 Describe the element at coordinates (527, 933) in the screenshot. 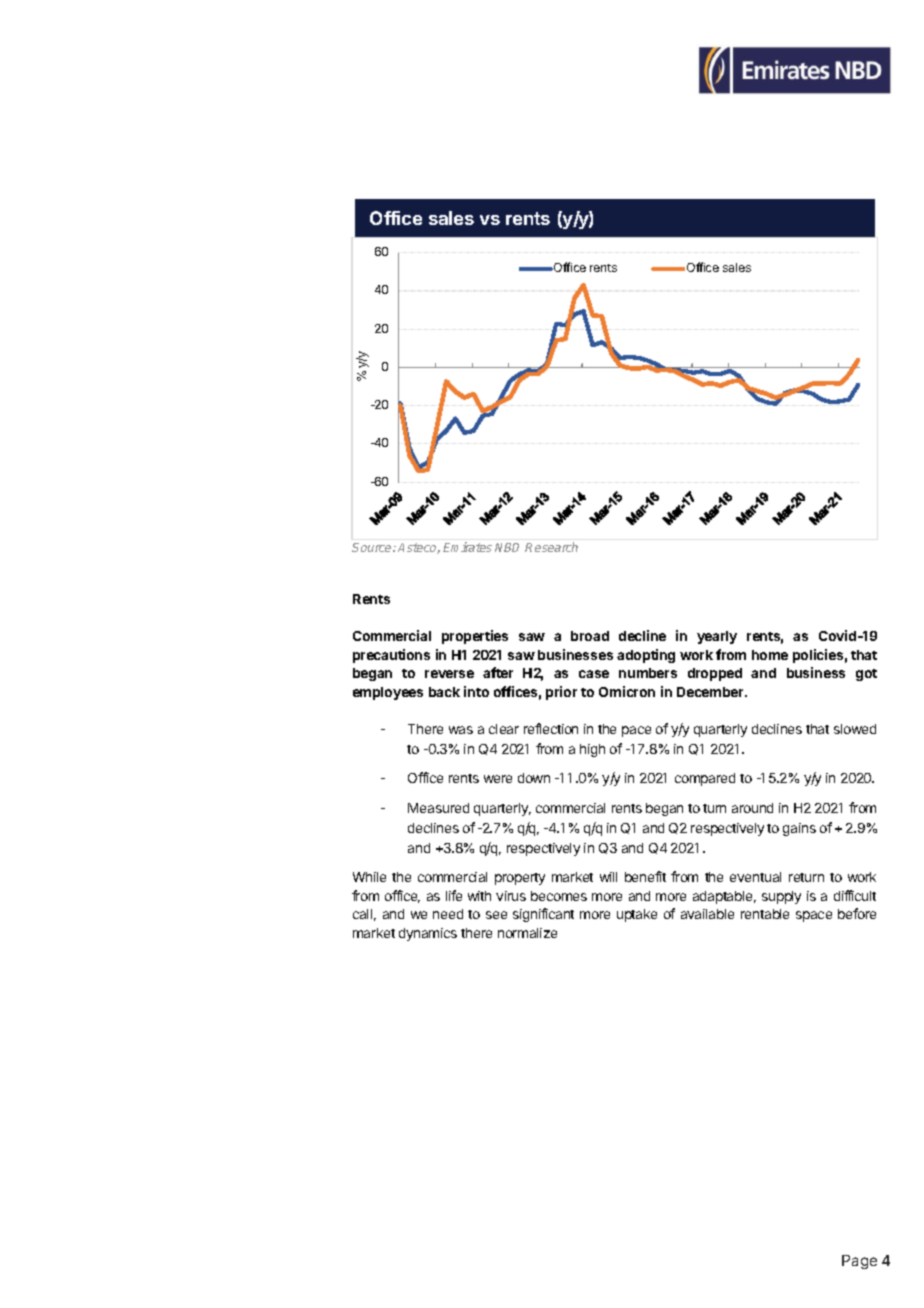

I see `normalize` at that location.
